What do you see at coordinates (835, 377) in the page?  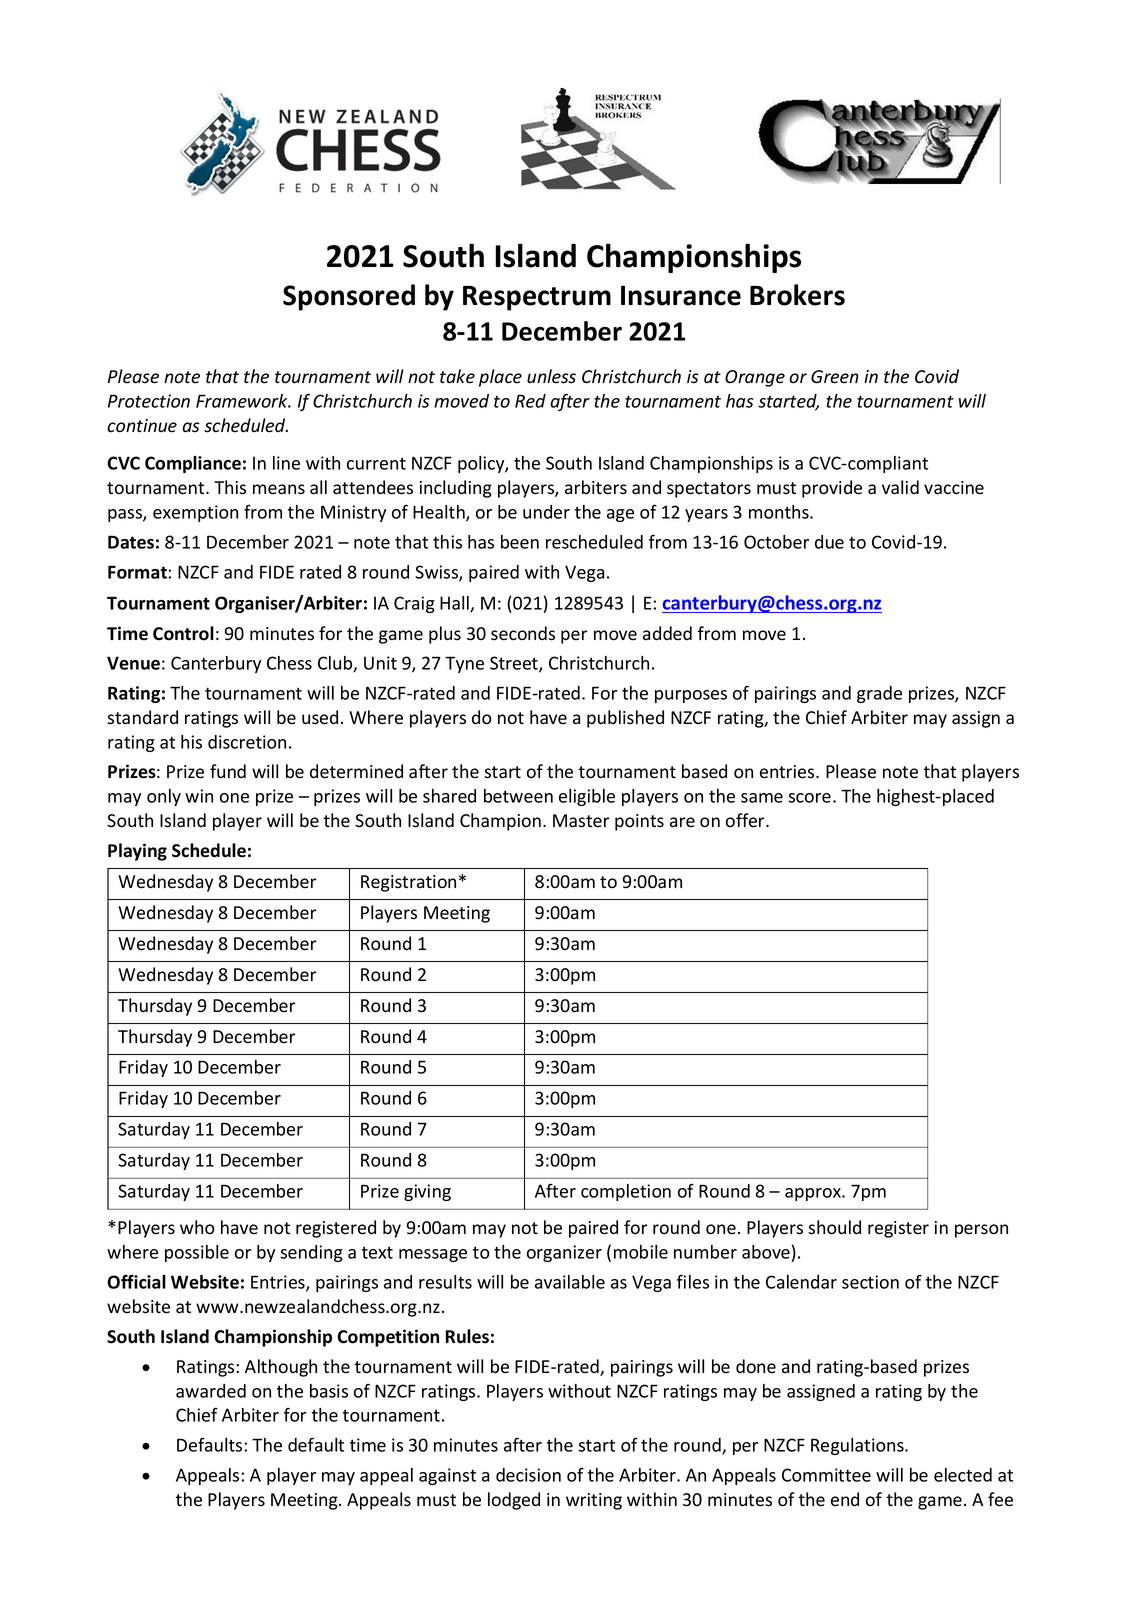 I see `Green` at bounding box center [835, 377].
